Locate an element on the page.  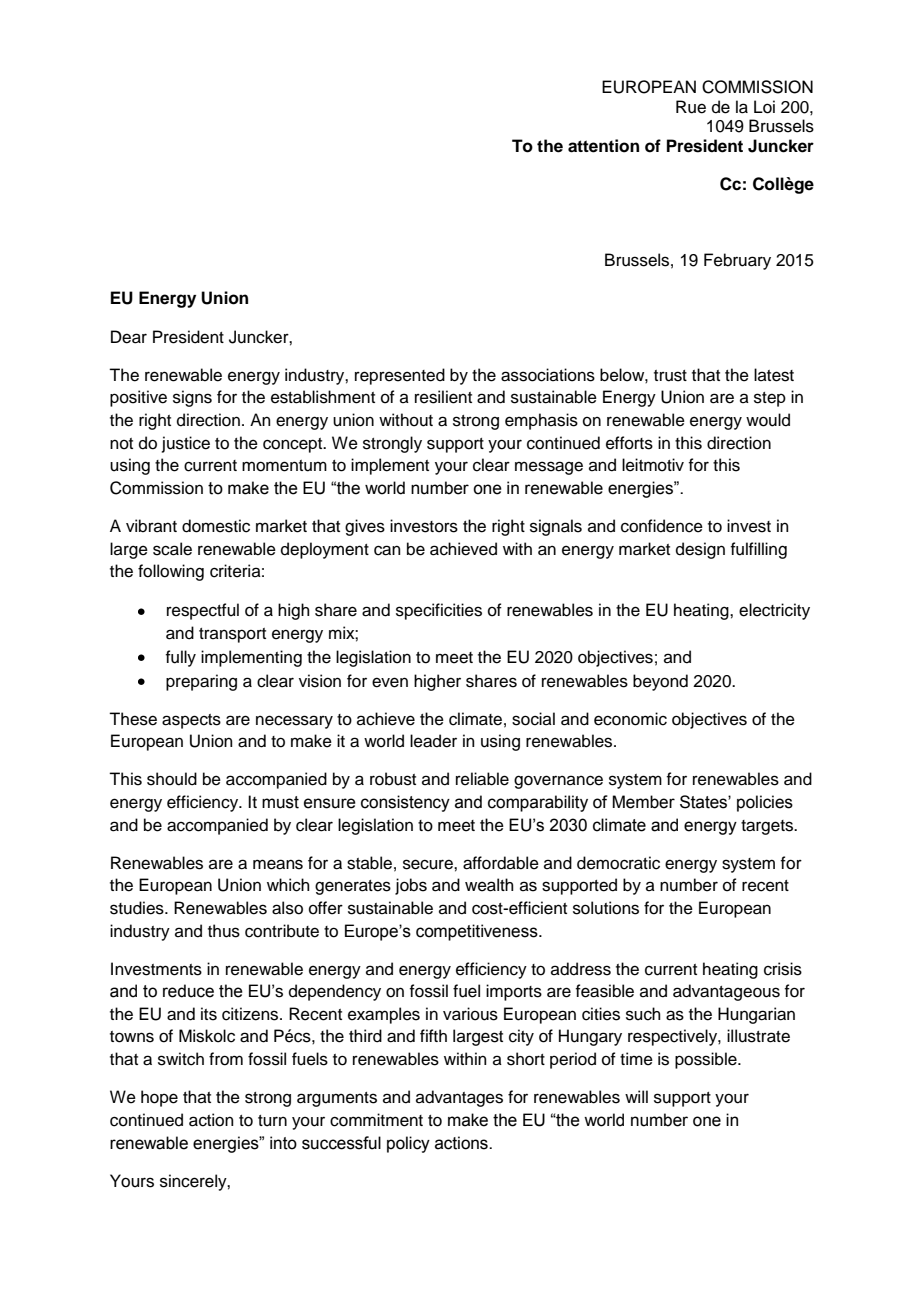
Dear is located at coordinates (129, 337).
